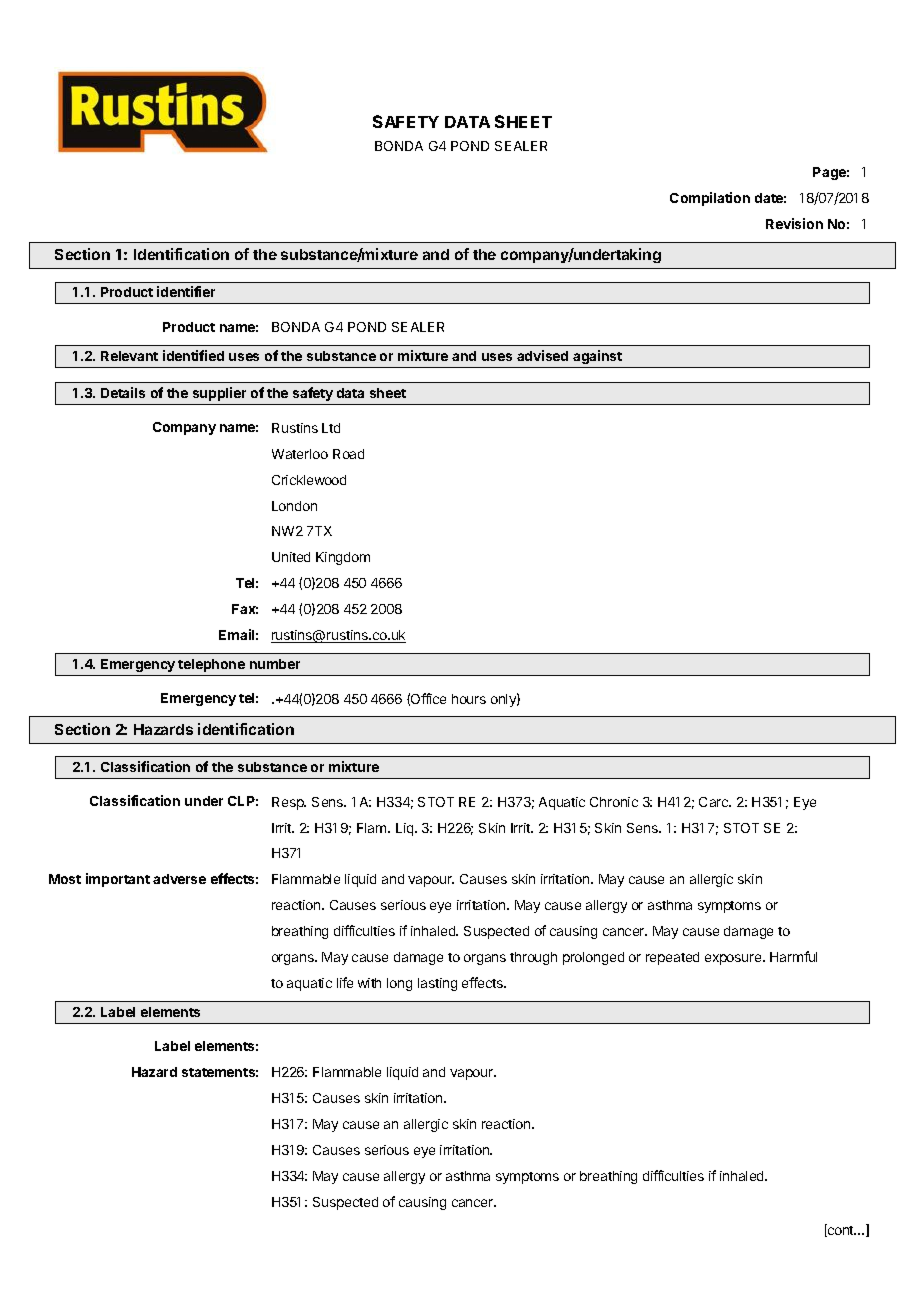 The image size is (924, 1308). Describe the element at coordinates (118, 880) in the screenshot. I see `important` at that location.
